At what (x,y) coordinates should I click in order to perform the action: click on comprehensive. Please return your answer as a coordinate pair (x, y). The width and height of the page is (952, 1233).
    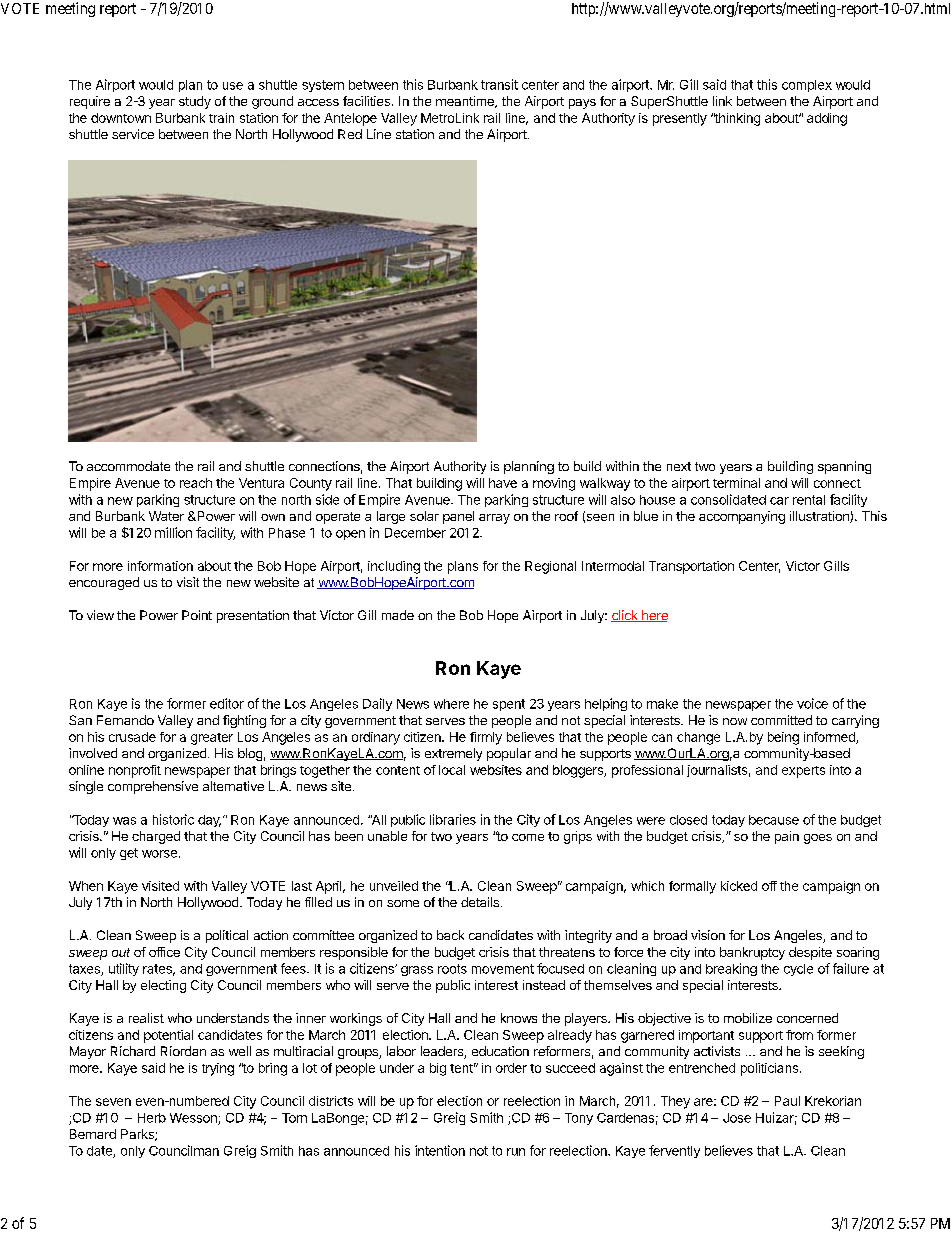
    Looking at the image, I should click on (153, 787).
